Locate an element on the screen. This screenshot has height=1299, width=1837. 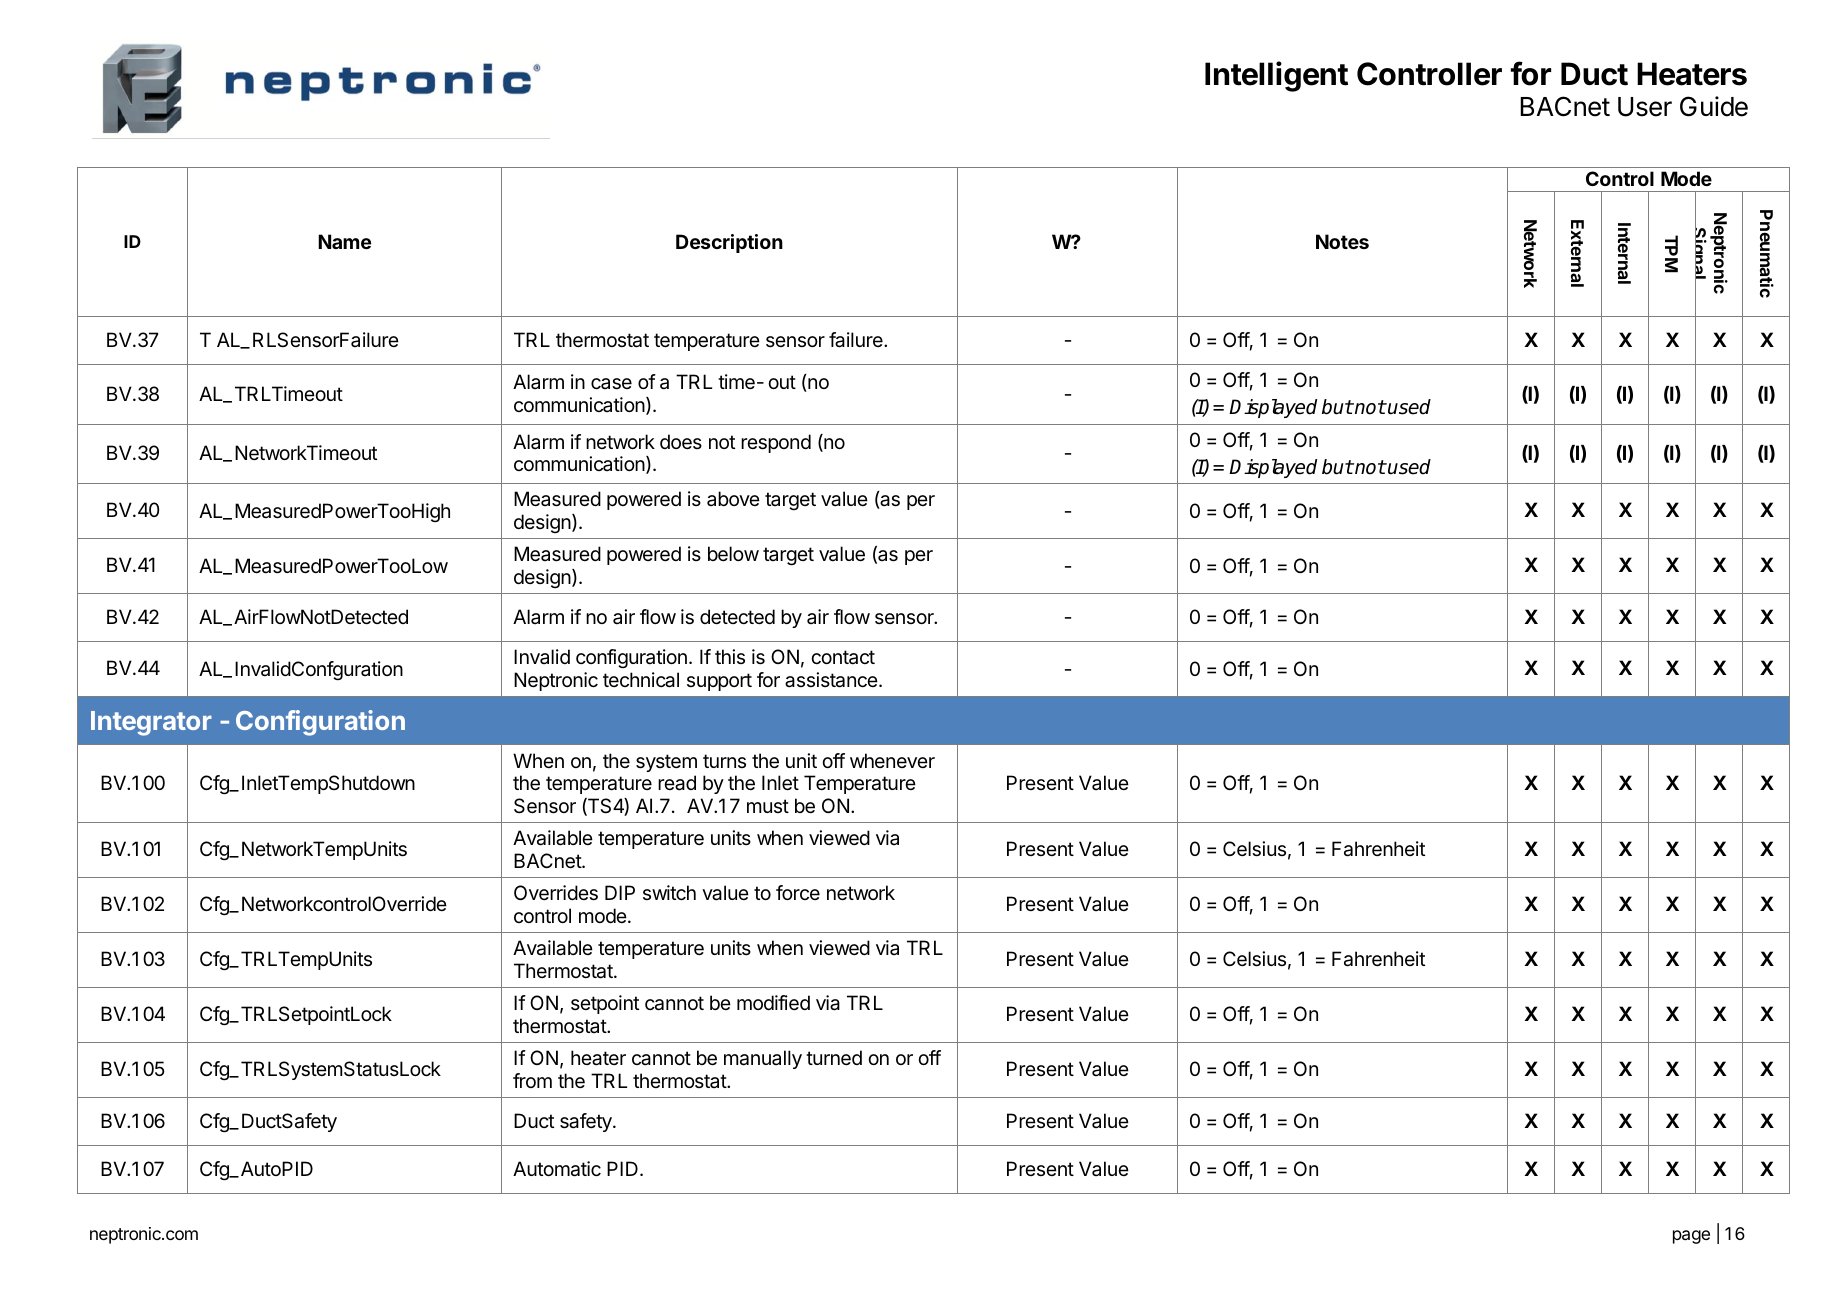
Integrator is located at coordinates (151, 723).
